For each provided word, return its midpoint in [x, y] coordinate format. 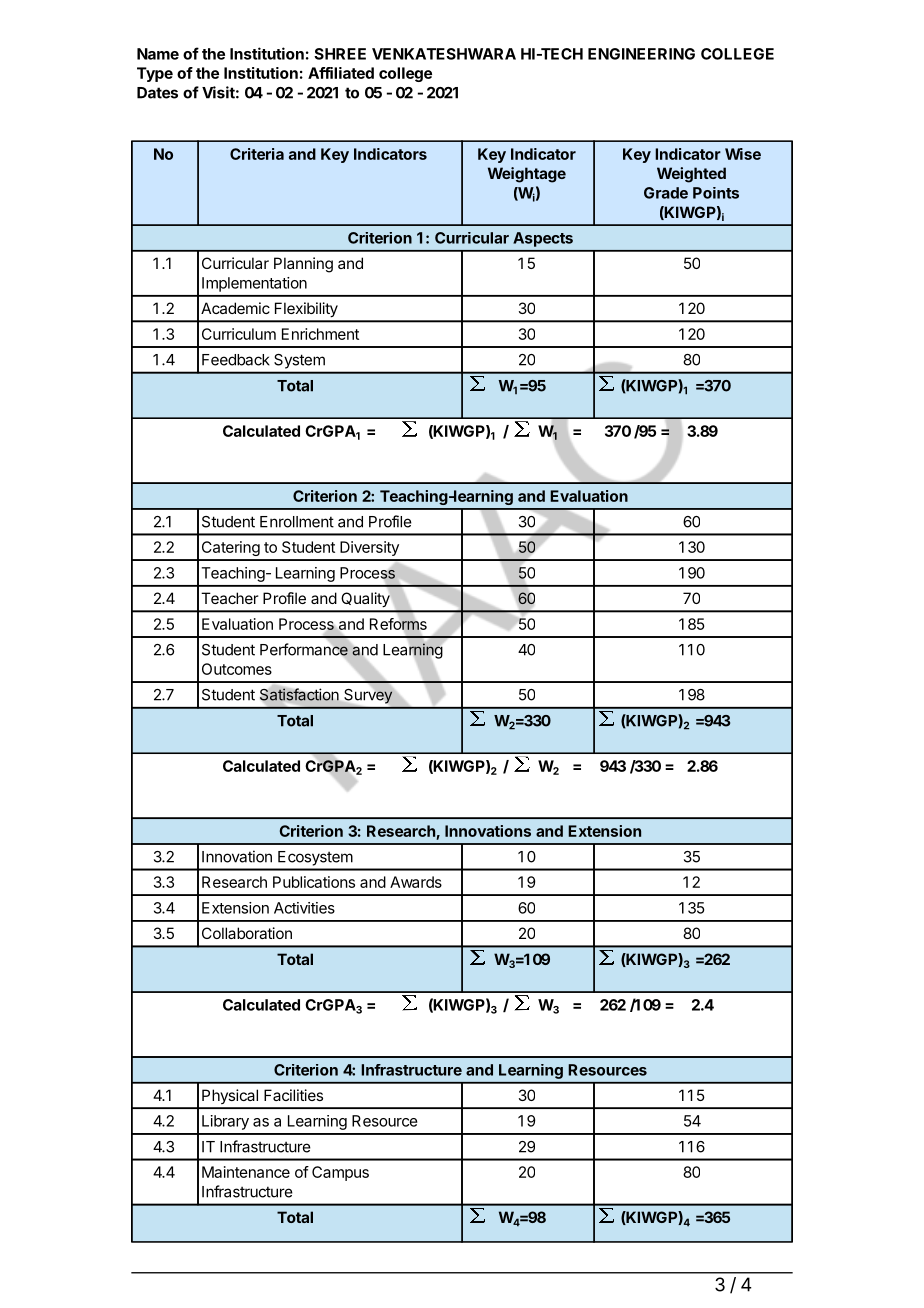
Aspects [543, 239]
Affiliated [341, 73]
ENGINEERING [641, 54]
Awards [416, 882]
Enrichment [320, 334]
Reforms [398, 624]
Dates [157, 93]
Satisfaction [299, 694]
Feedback [236, 360]
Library [225, 1122]
